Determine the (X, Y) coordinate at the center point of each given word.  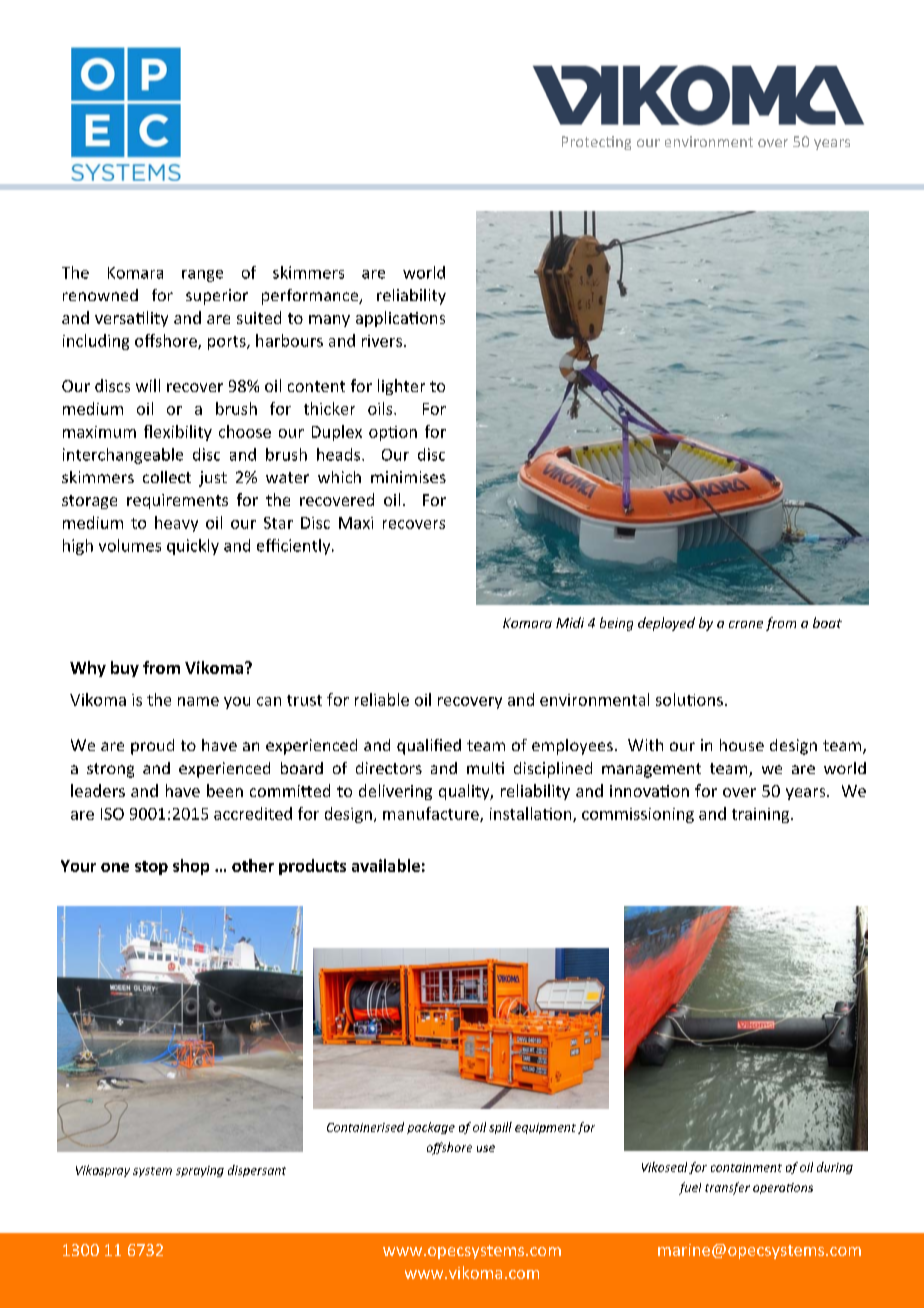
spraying (200, 1171)
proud (152, 747)
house (742, 745)
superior (217, 297)
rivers (382, 341)
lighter (401, 387)
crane (746, 624)
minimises (408, 477)
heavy (176, 524)
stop (151, 868)
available (386, 865)
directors (389, 768)
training (762, 815)
